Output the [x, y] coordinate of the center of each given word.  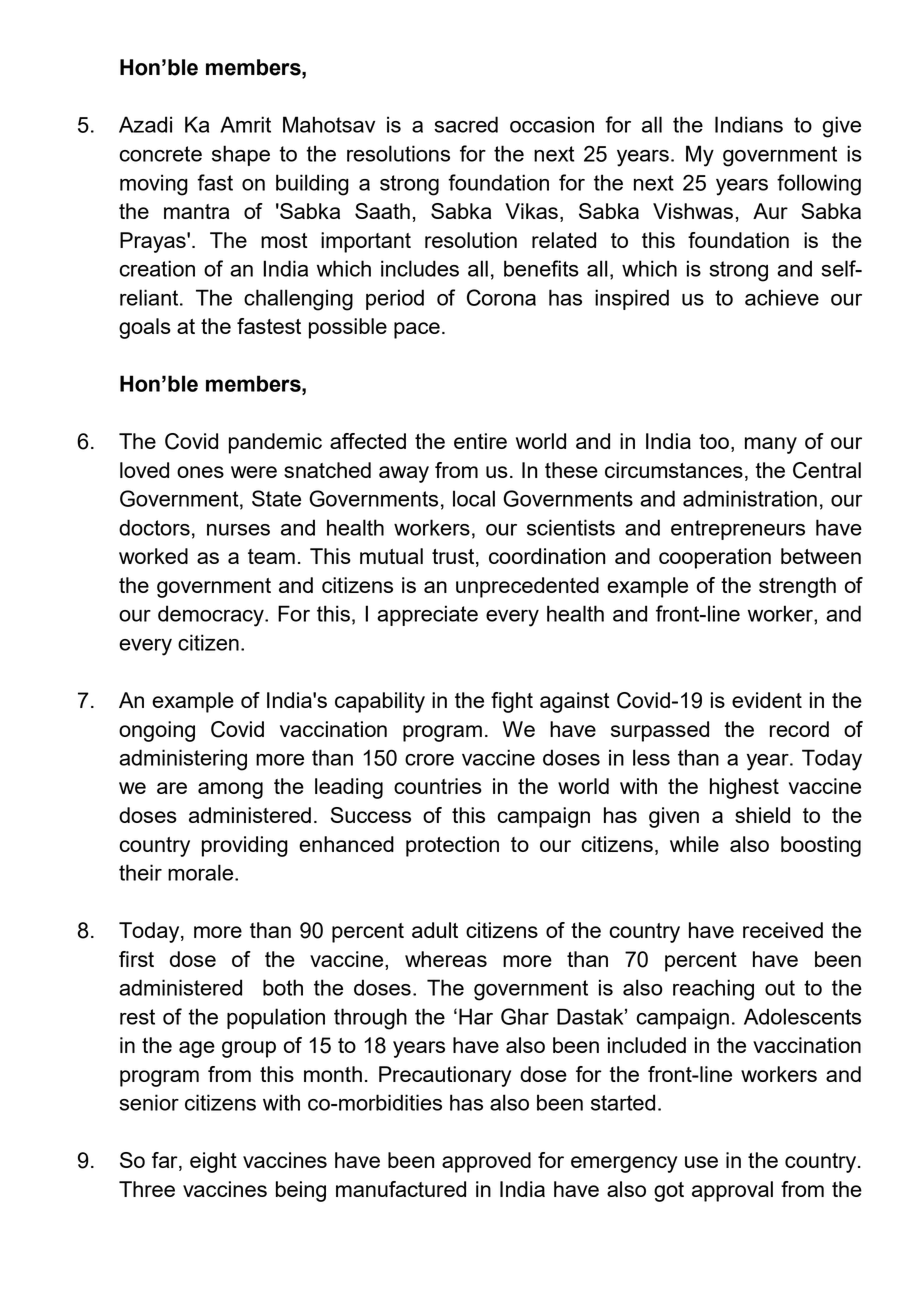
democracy [212, 616]
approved [486, 1162]
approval [732, 1191]
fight [512, 702]
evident [767, 700]
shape [241, 155]
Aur [770, 211]
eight [213, 1162]
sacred [466, 124]
